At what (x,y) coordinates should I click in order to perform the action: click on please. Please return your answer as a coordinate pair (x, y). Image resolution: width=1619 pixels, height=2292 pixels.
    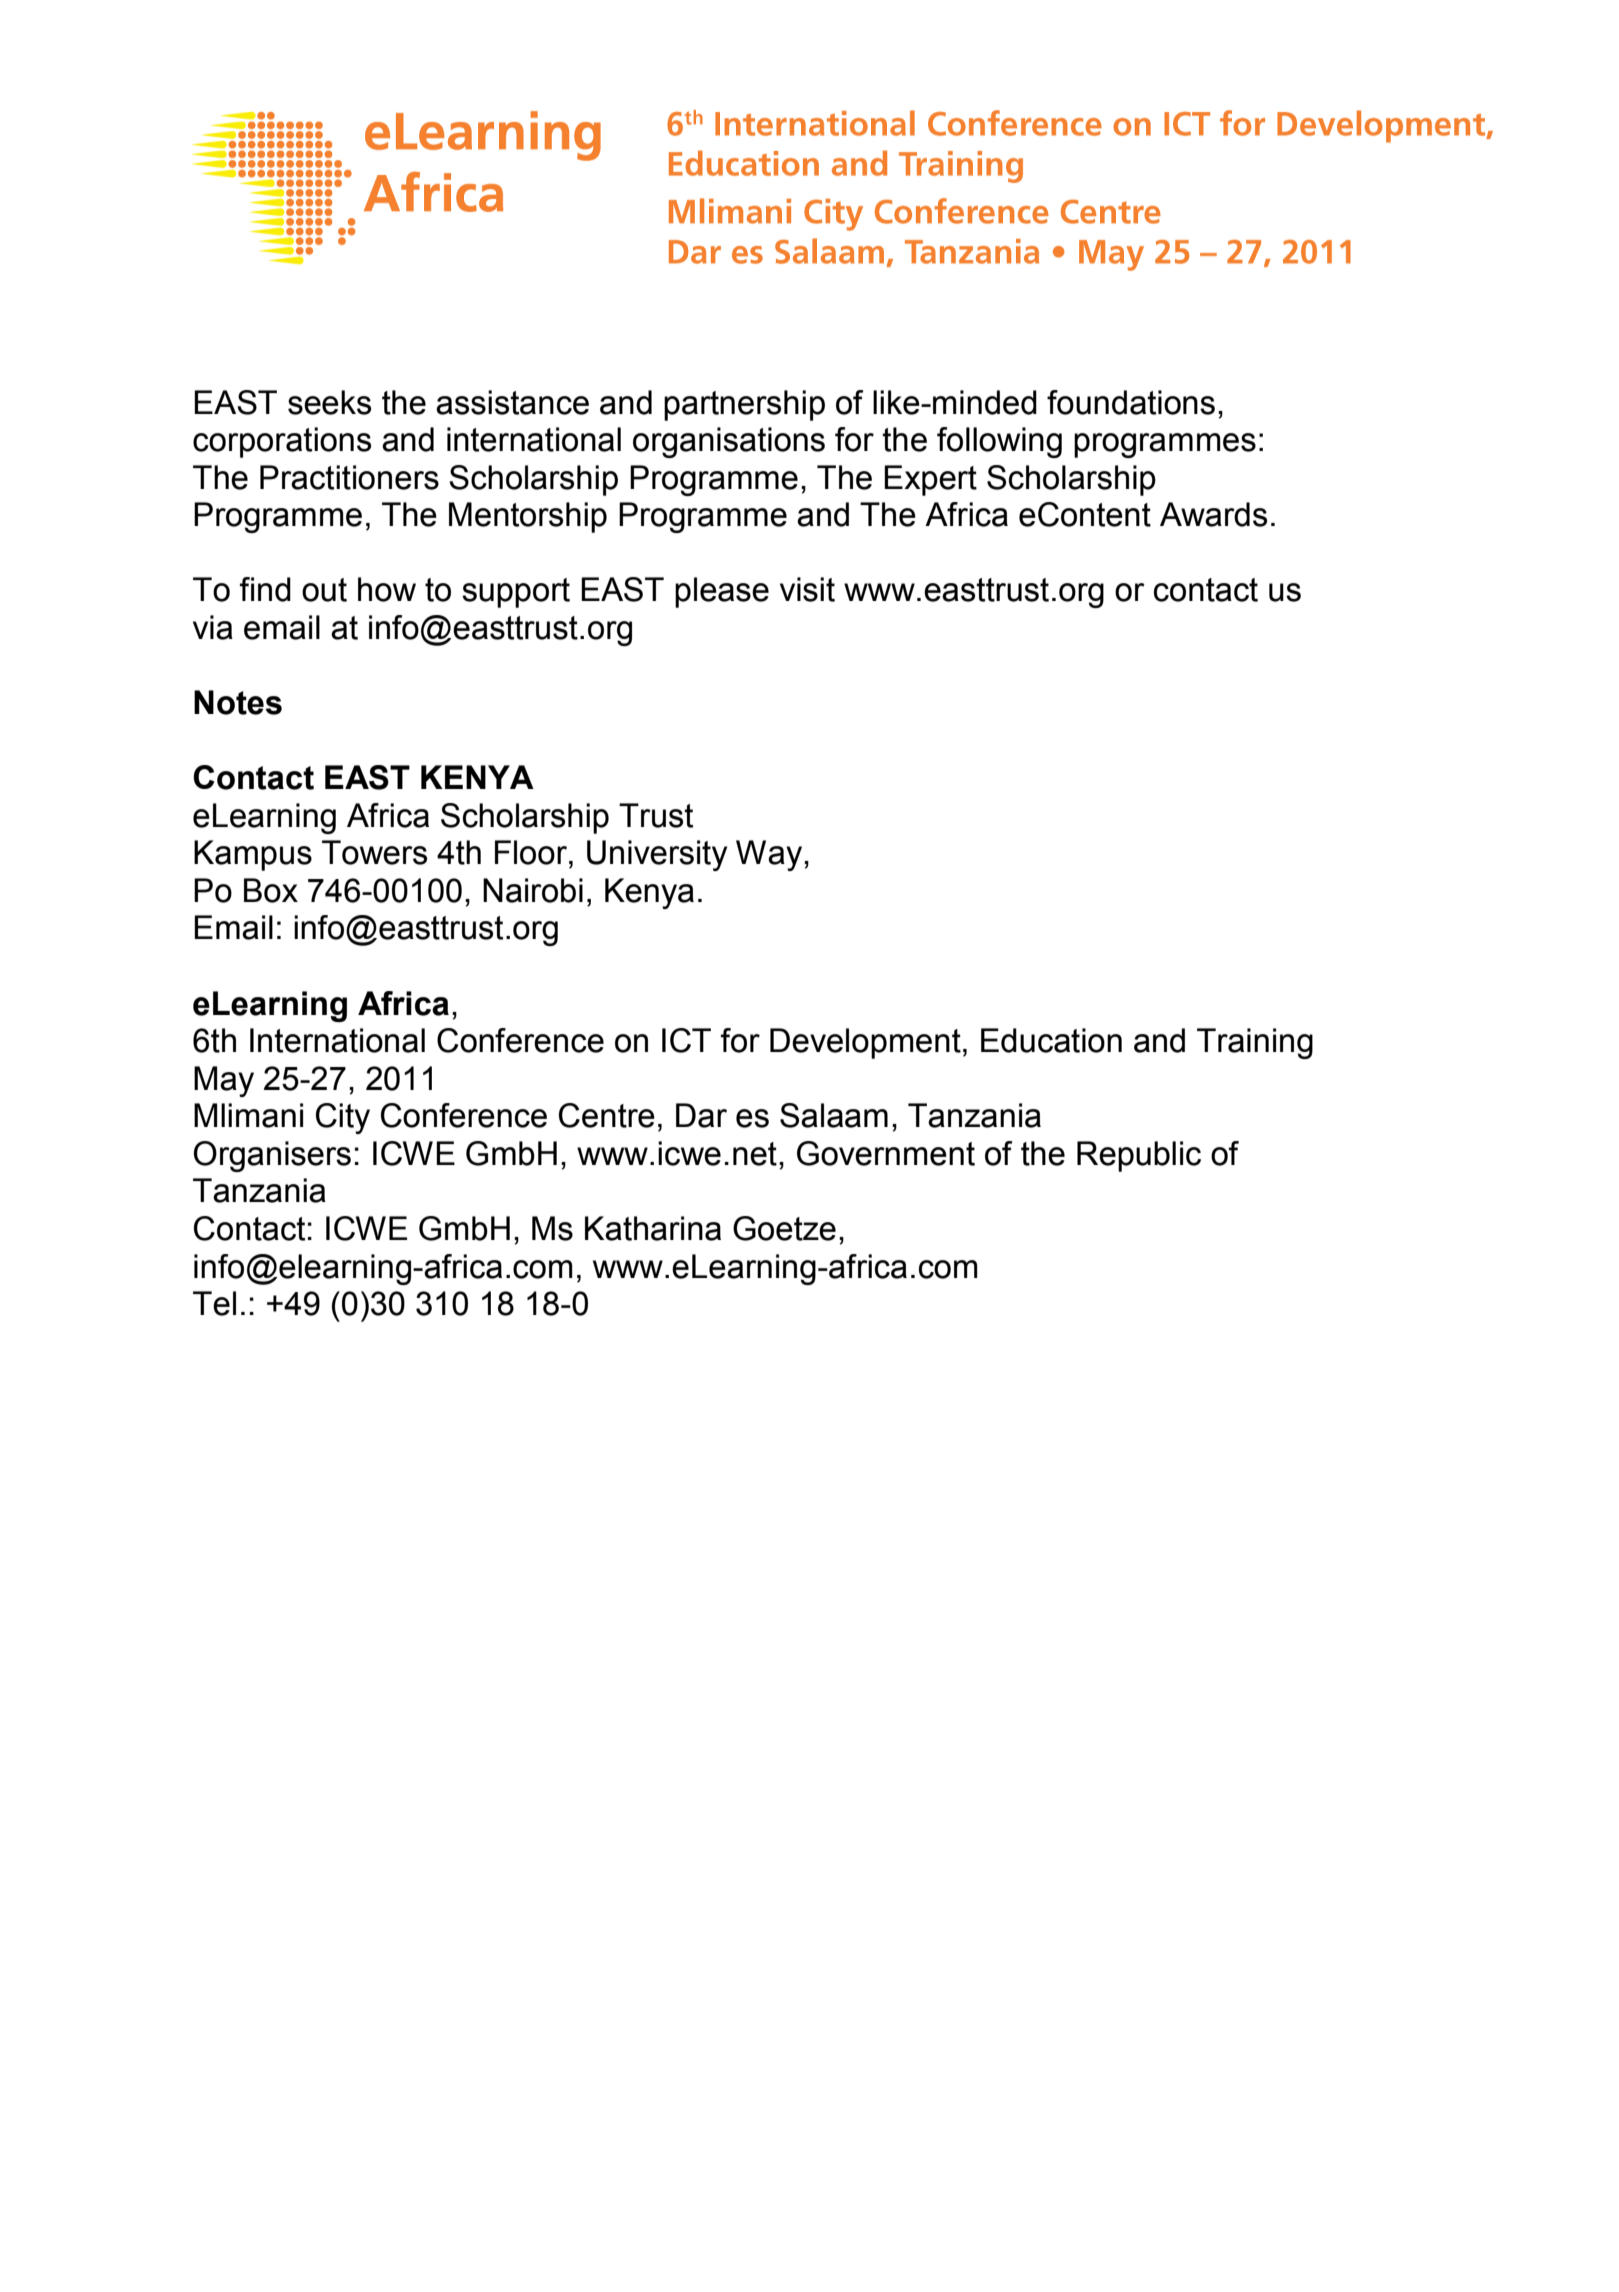
    Looking at the image, I should click on (722, 592).
